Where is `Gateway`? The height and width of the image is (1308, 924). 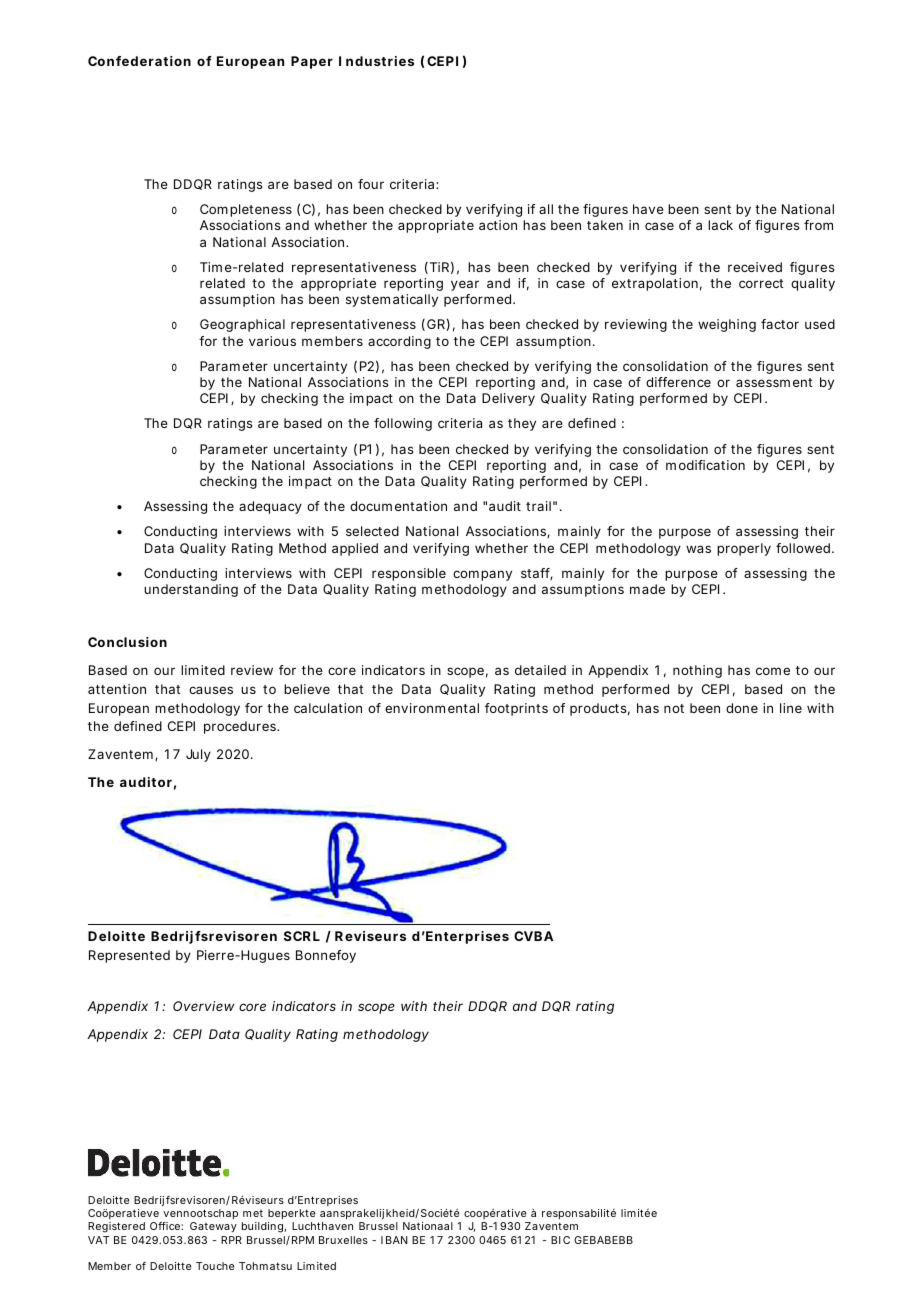 Gateway is located at coordinates (213, 1227).
